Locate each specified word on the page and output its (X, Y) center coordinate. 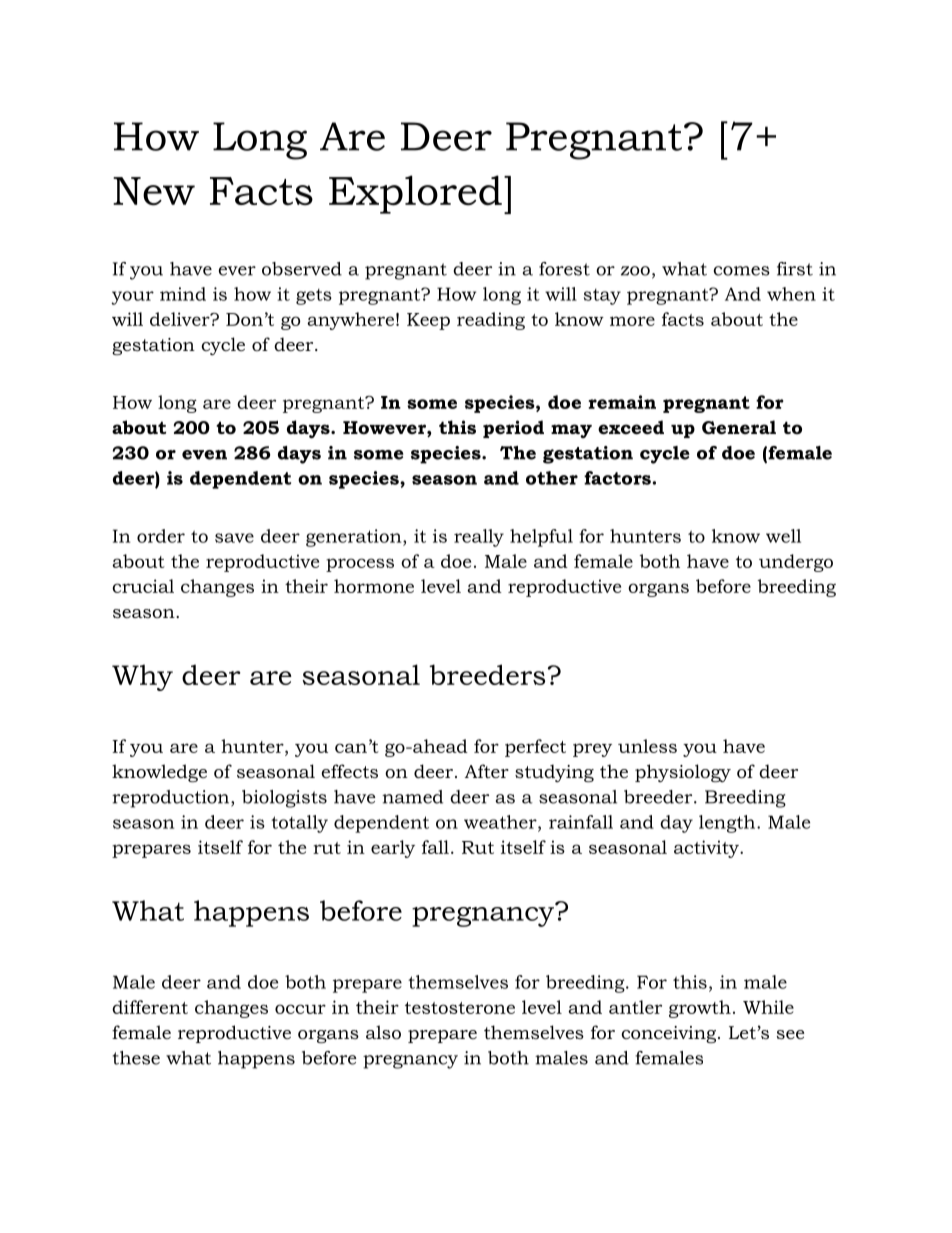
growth (700, 1009)
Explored (415, 194)
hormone (374, 586)
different (150, 1007)
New (154, 191)
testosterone (460, 1008)
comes (741, 271)
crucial (143, 586)
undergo (796, 563)
